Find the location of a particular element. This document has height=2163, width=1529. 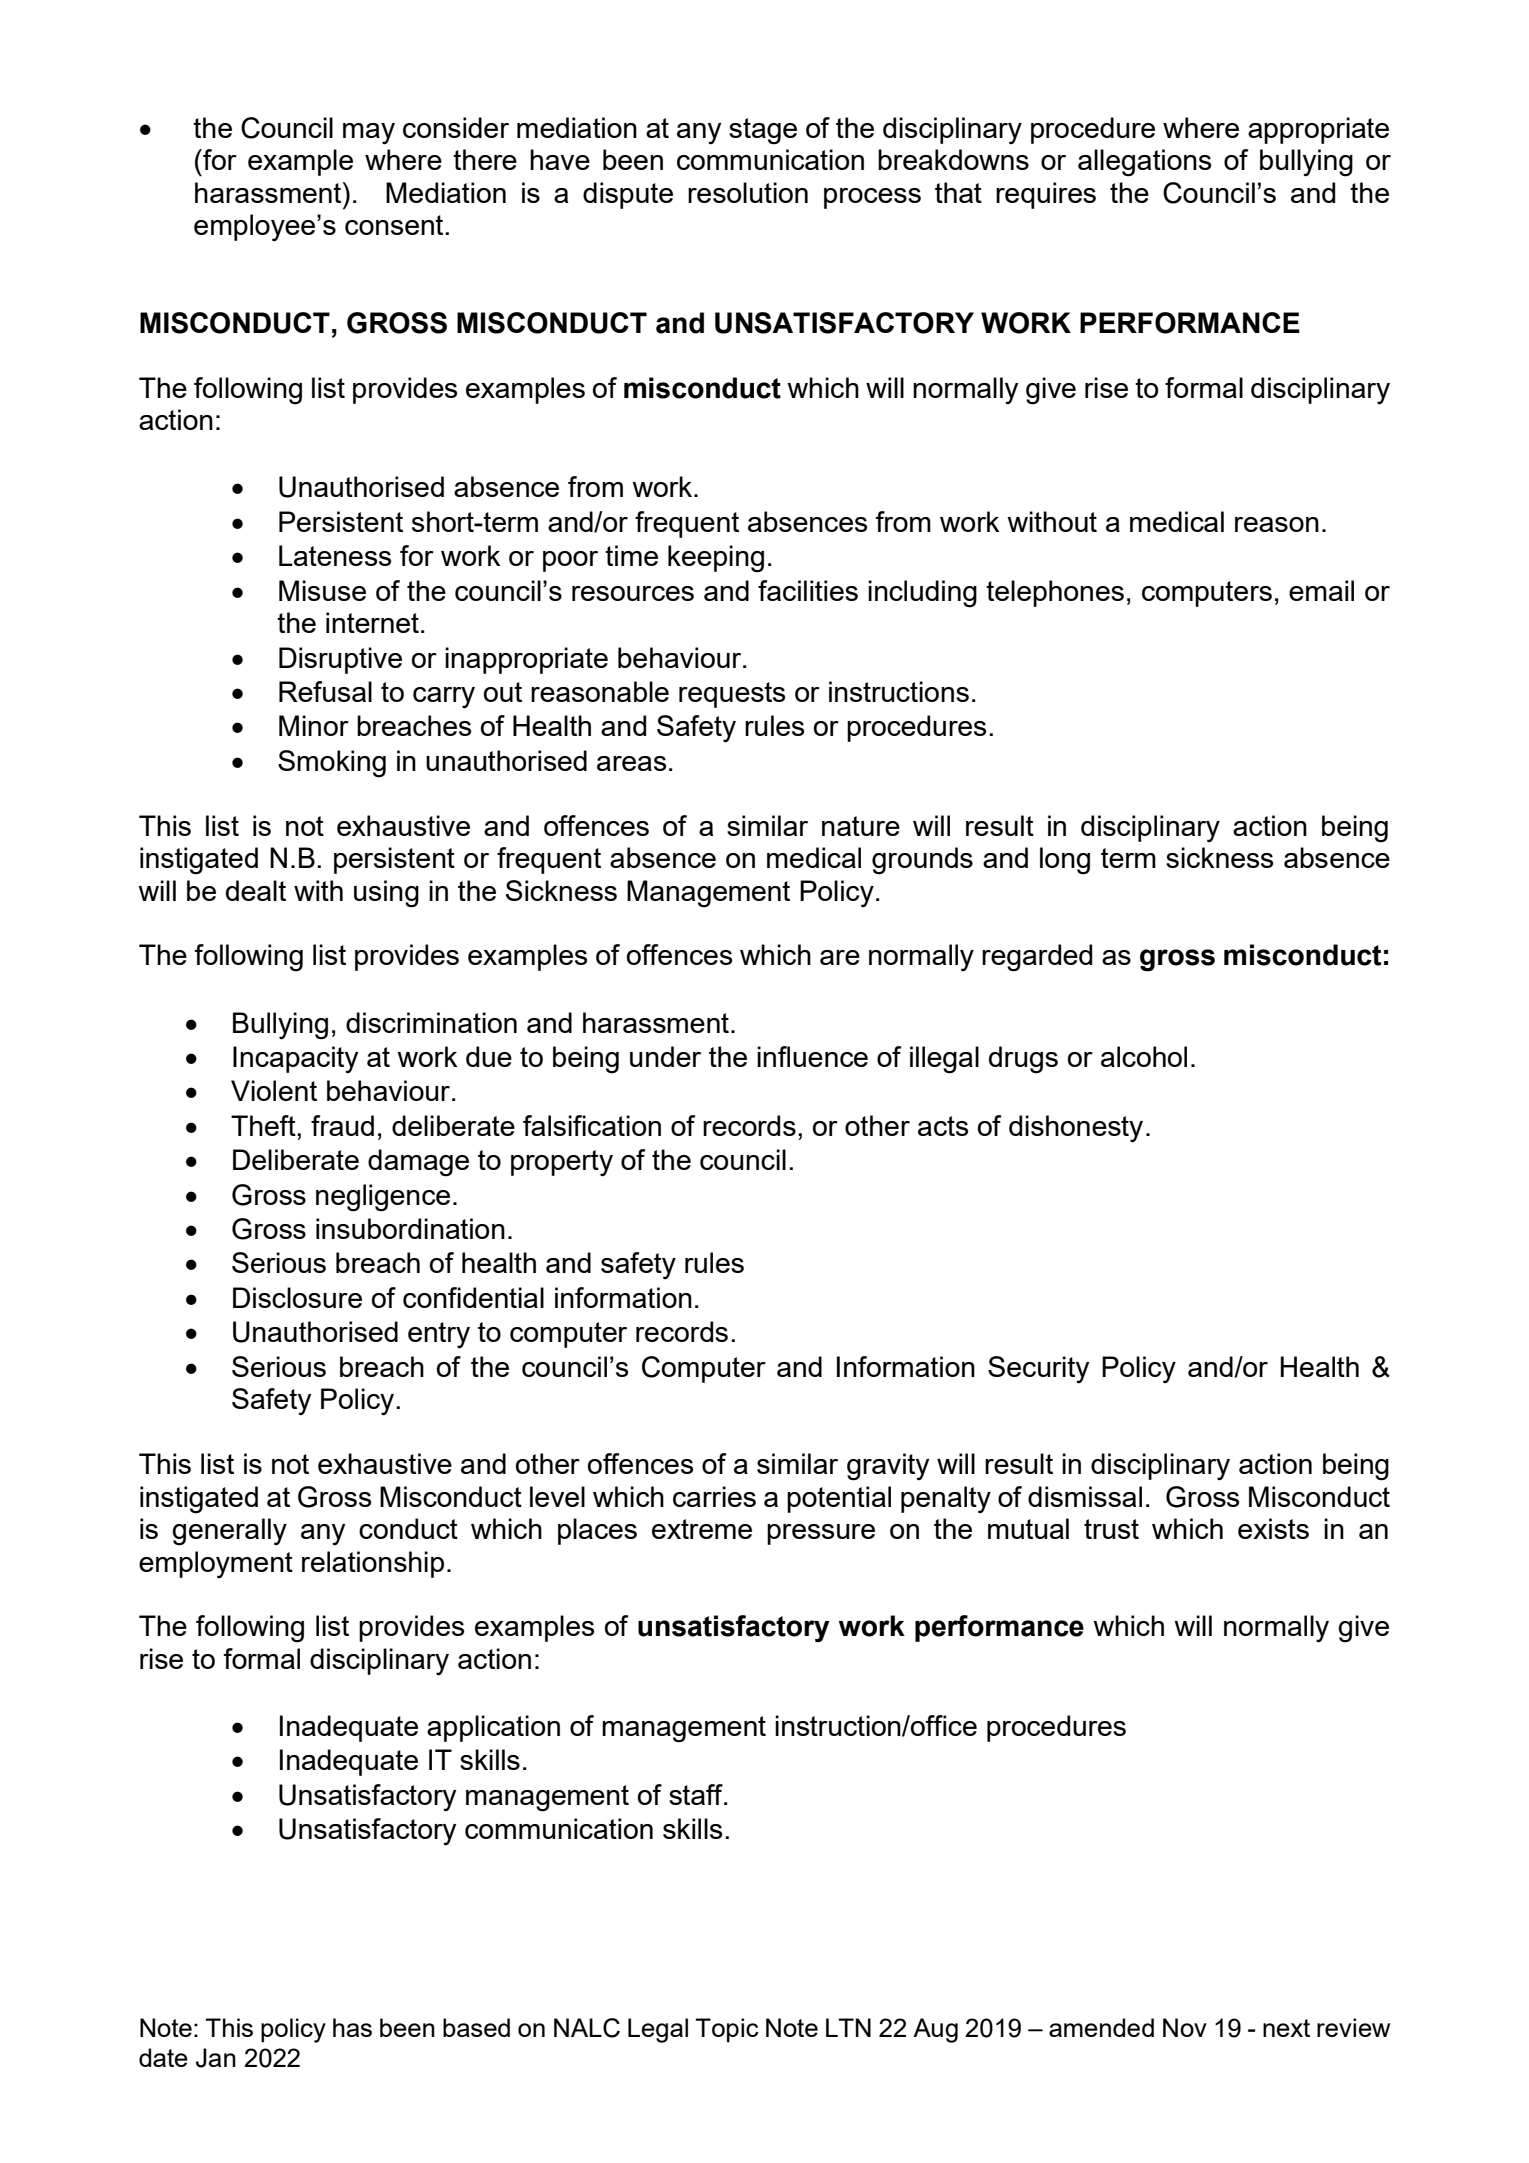

resolution is located at coordinates (748, 192).
